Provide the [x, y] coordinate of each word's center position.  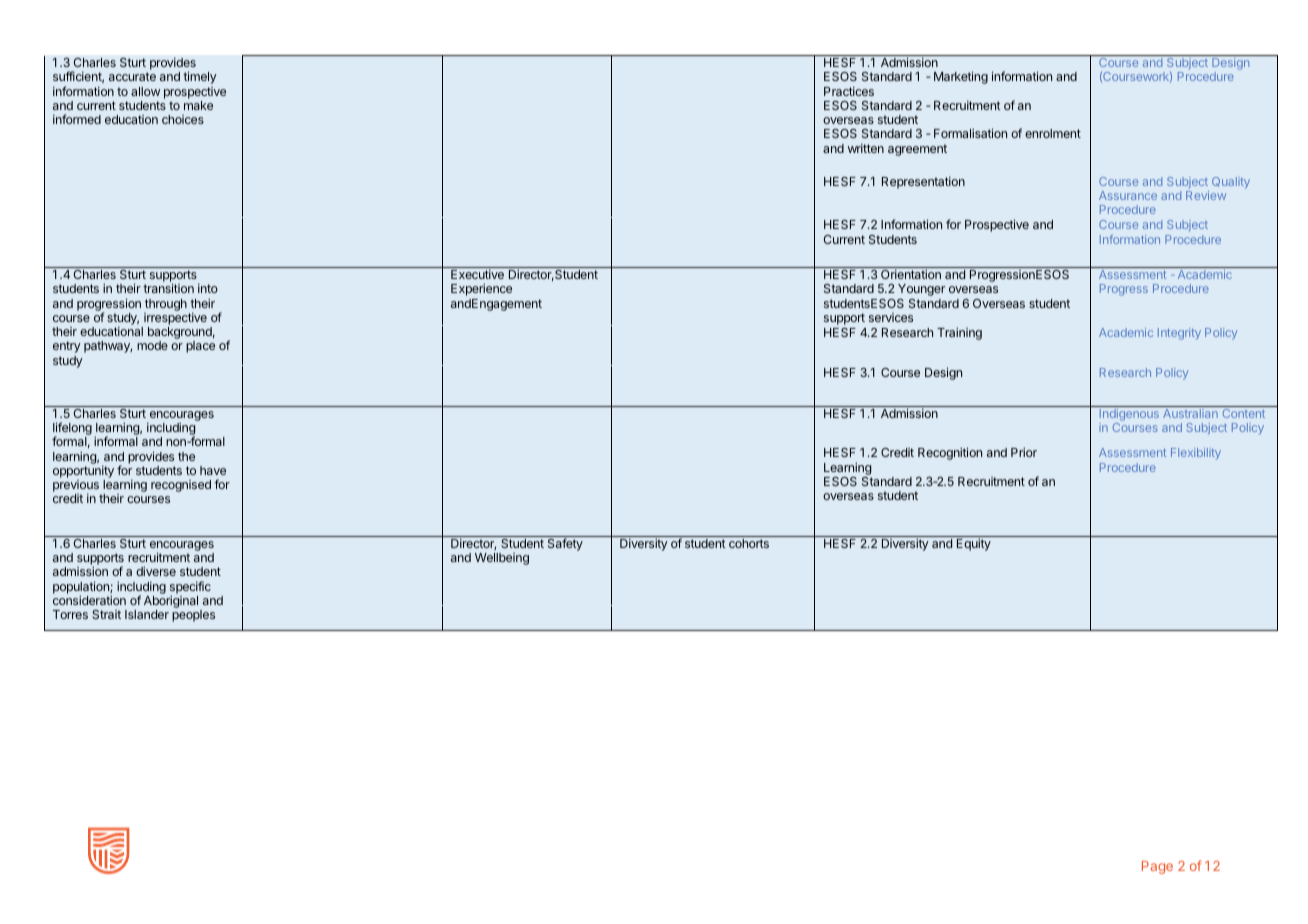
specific [190, 588]
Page [1157, 867]
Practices [849, 91]
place [200, 347]
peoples [193, 616]
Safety [565, 544]
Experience [481, 289]
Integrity [1179, 334]
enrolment [1053, 133]
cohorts [749, 543]
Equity [974, 544]
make [198, 105]
